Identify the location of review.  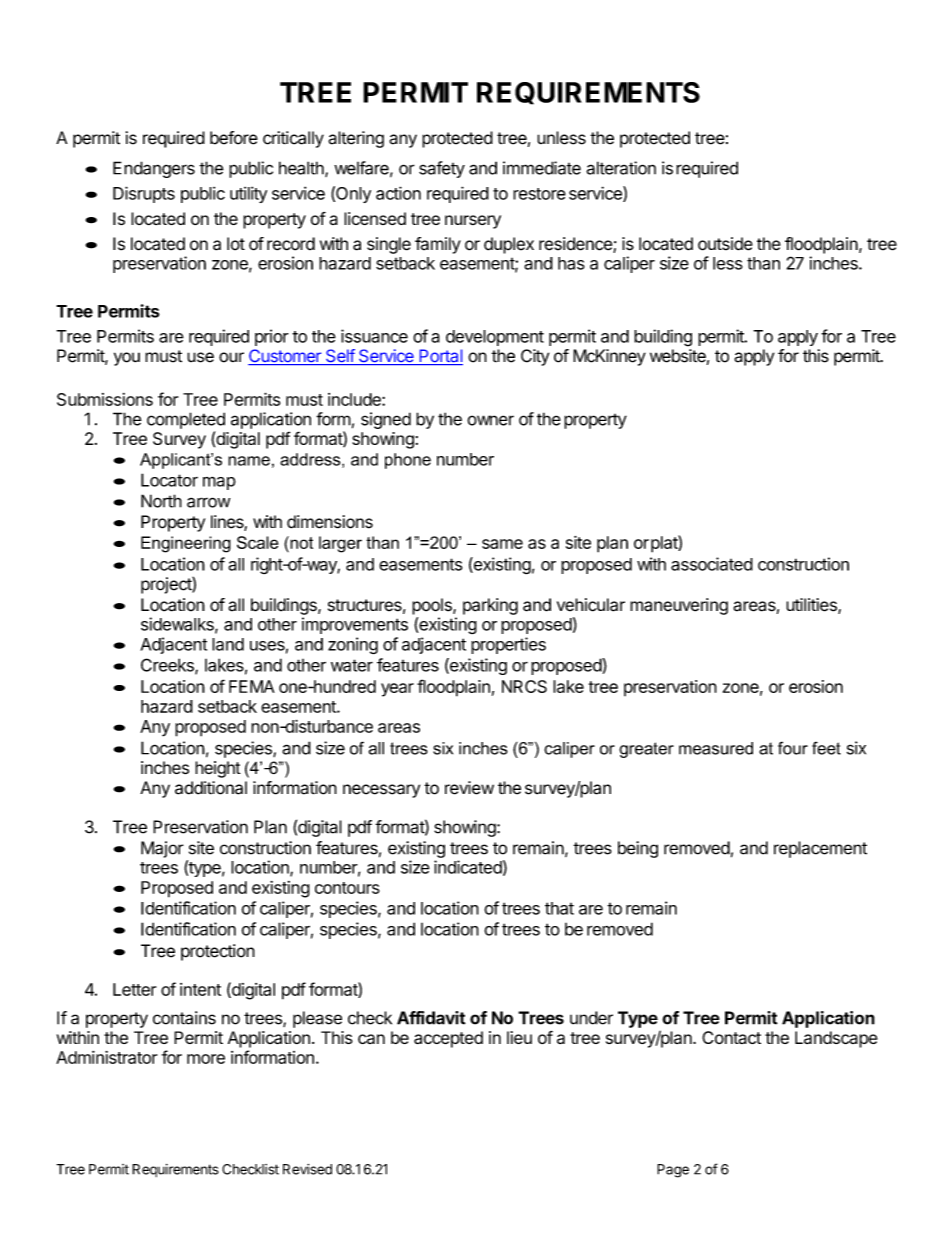
(469, 788).
